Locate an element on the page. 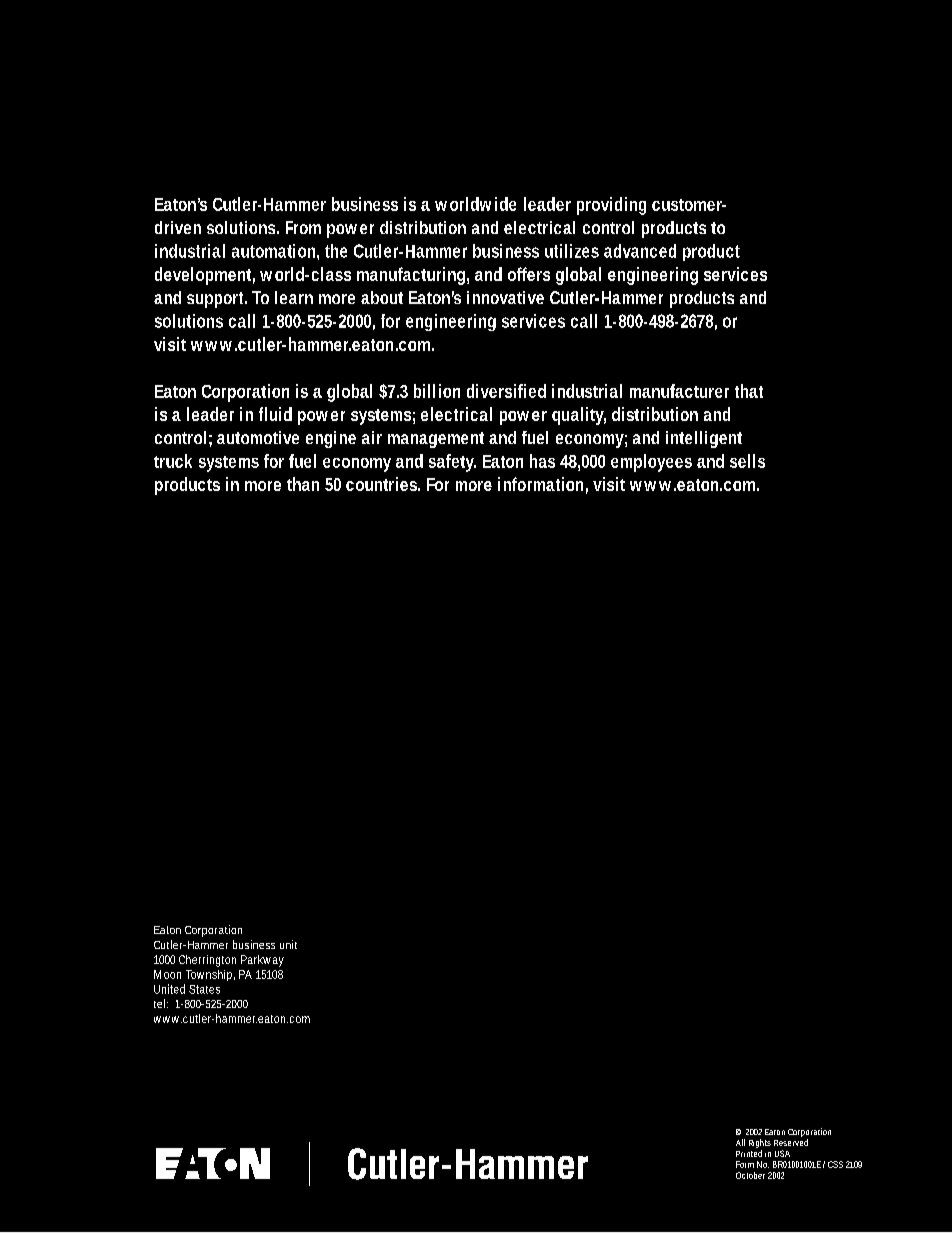 The height and width of the page is (1233, 952). employees is located at coordinates (651, 463).
